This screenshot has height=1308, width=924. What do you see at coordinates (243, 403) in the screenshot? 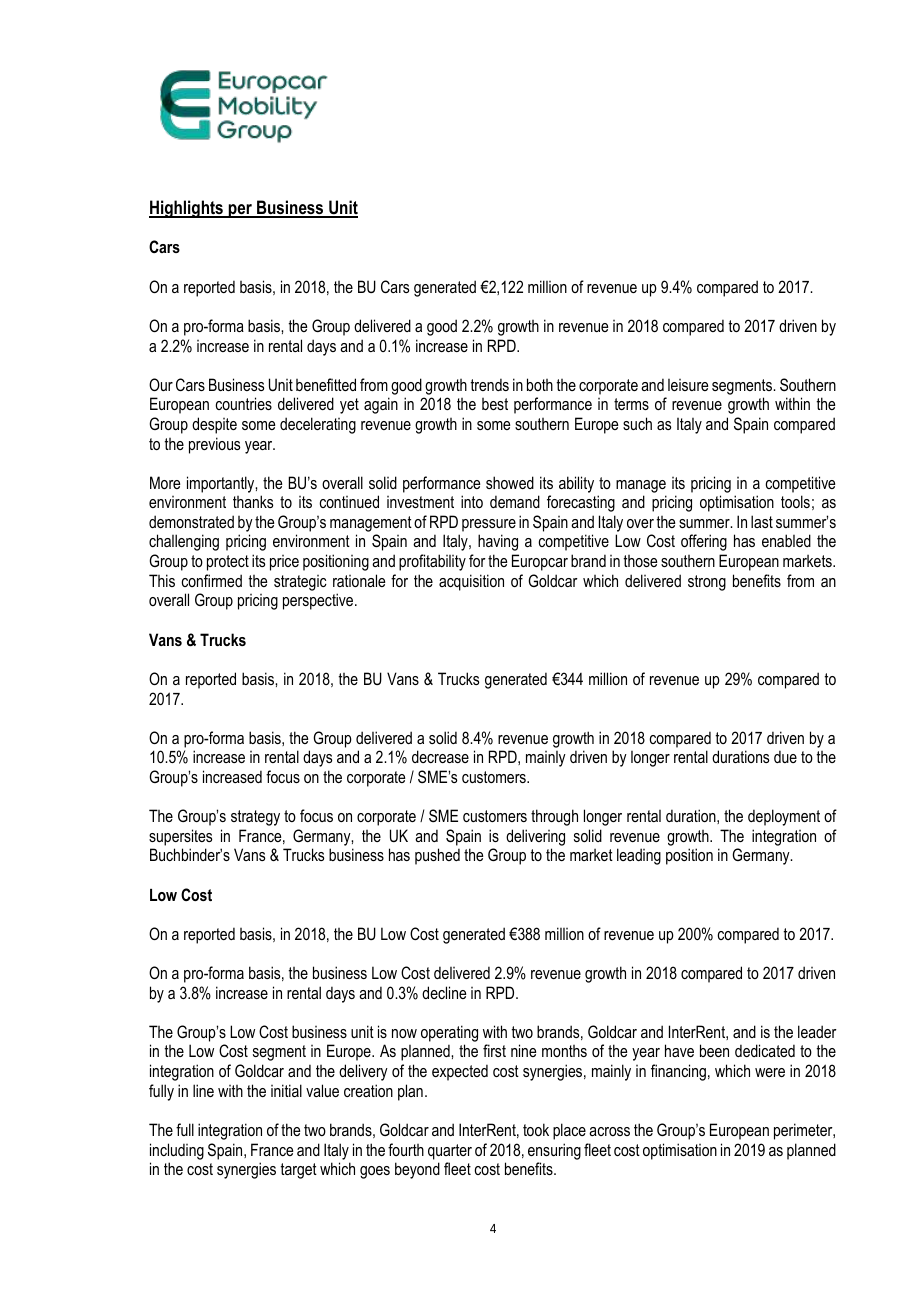
I see `countries` at bounding box center [243, 403].
